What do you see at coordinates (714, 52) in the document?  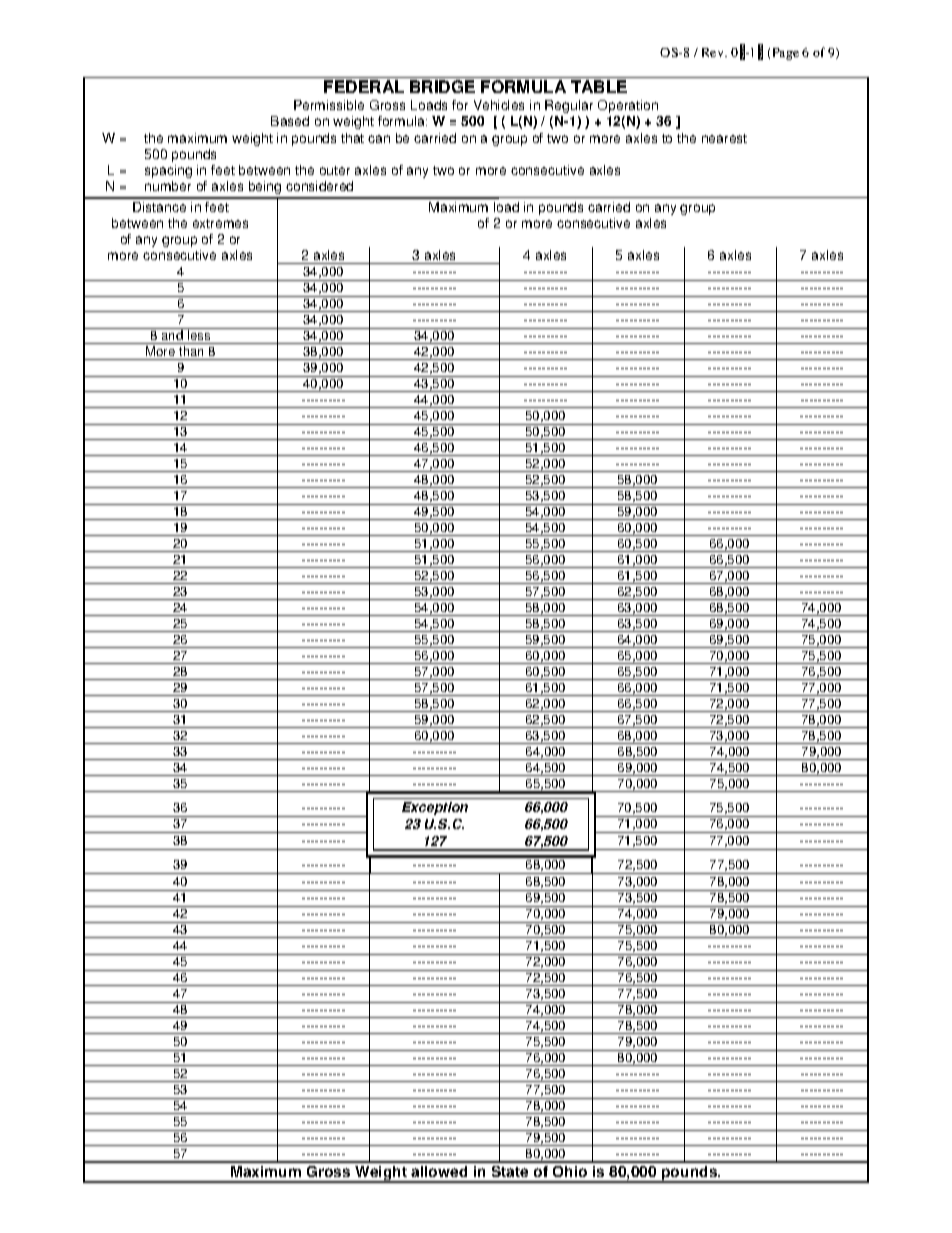 I see `Rev` at bounding box center [714, 52].
